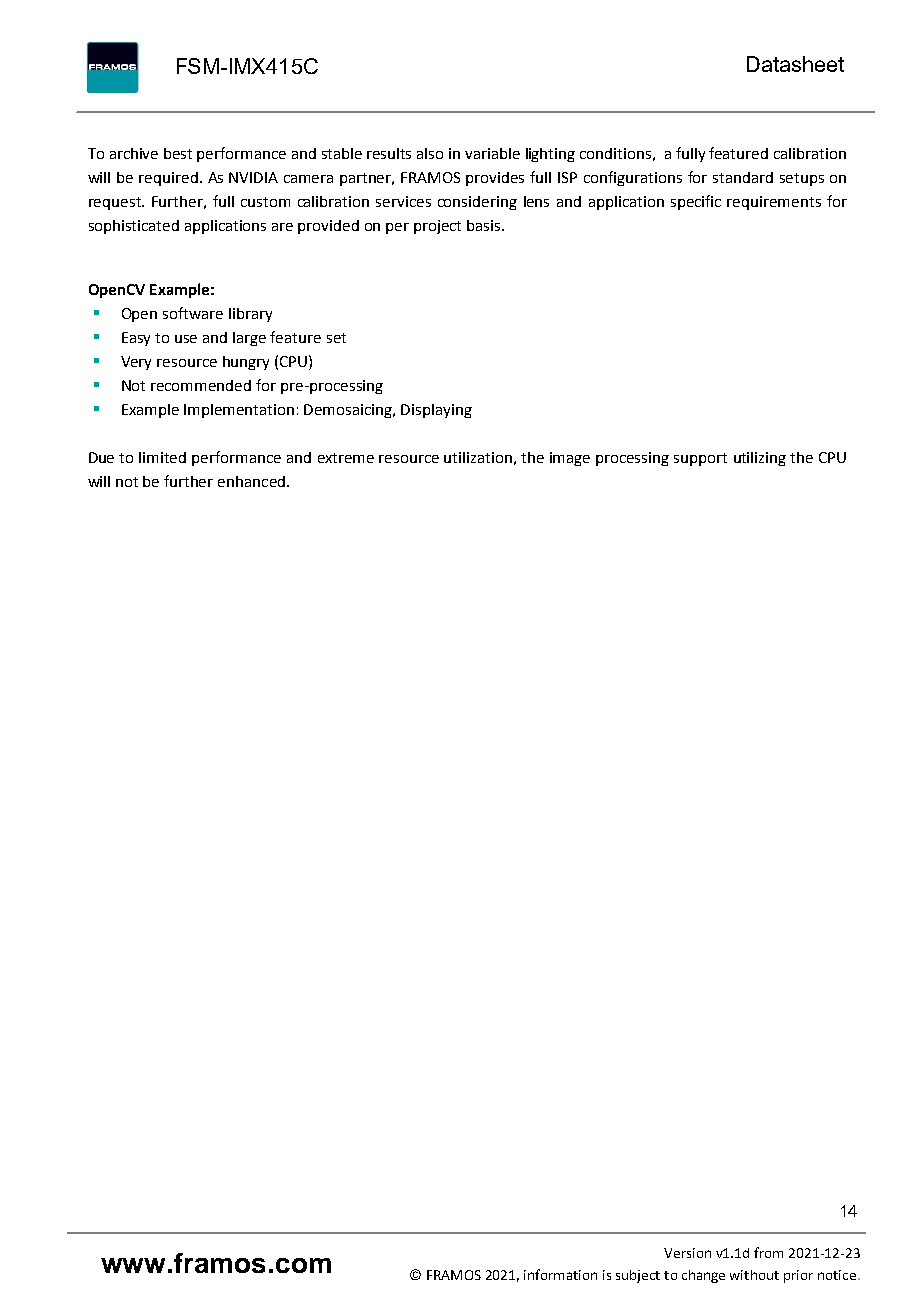  I want to click on Datasheet, so click(795, 64).
